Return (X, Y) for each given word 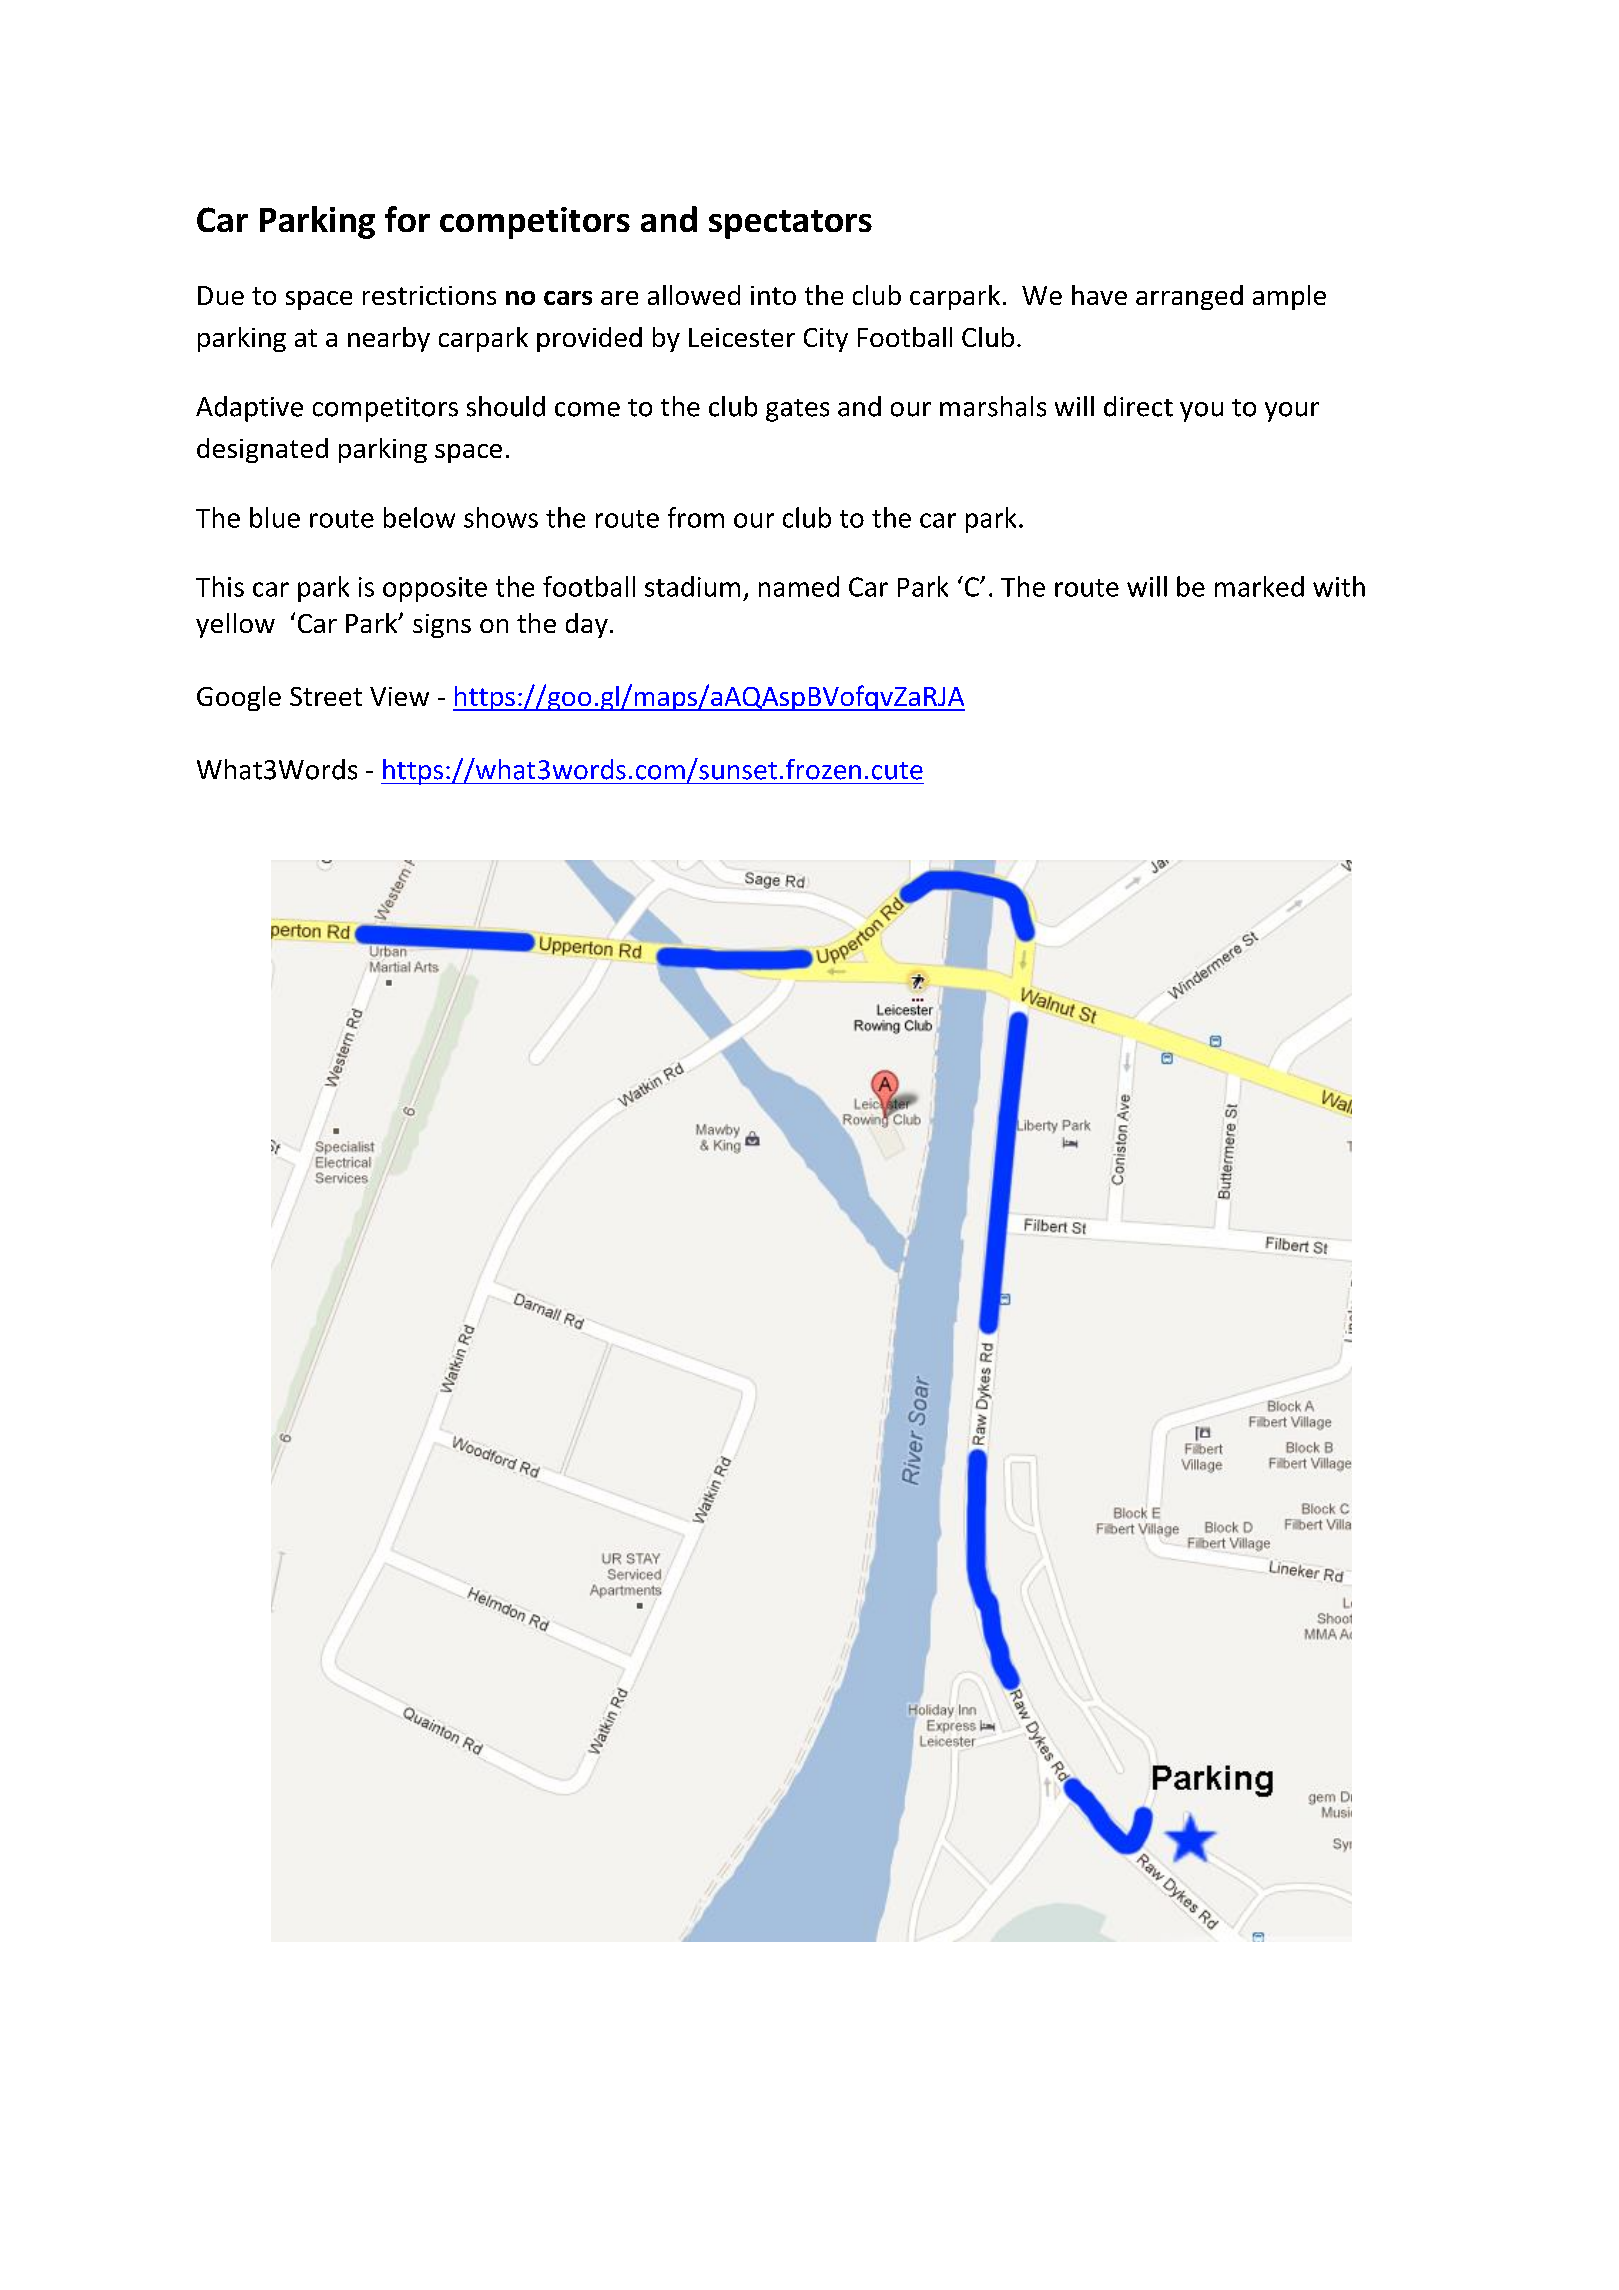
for (407, 219)
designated (262, 450)
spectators (790, 224)
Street (326, 696)
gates (797, 410)
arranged (1189, 297)
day (587, 625)
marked (1259, 586)
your (1292, 412)
